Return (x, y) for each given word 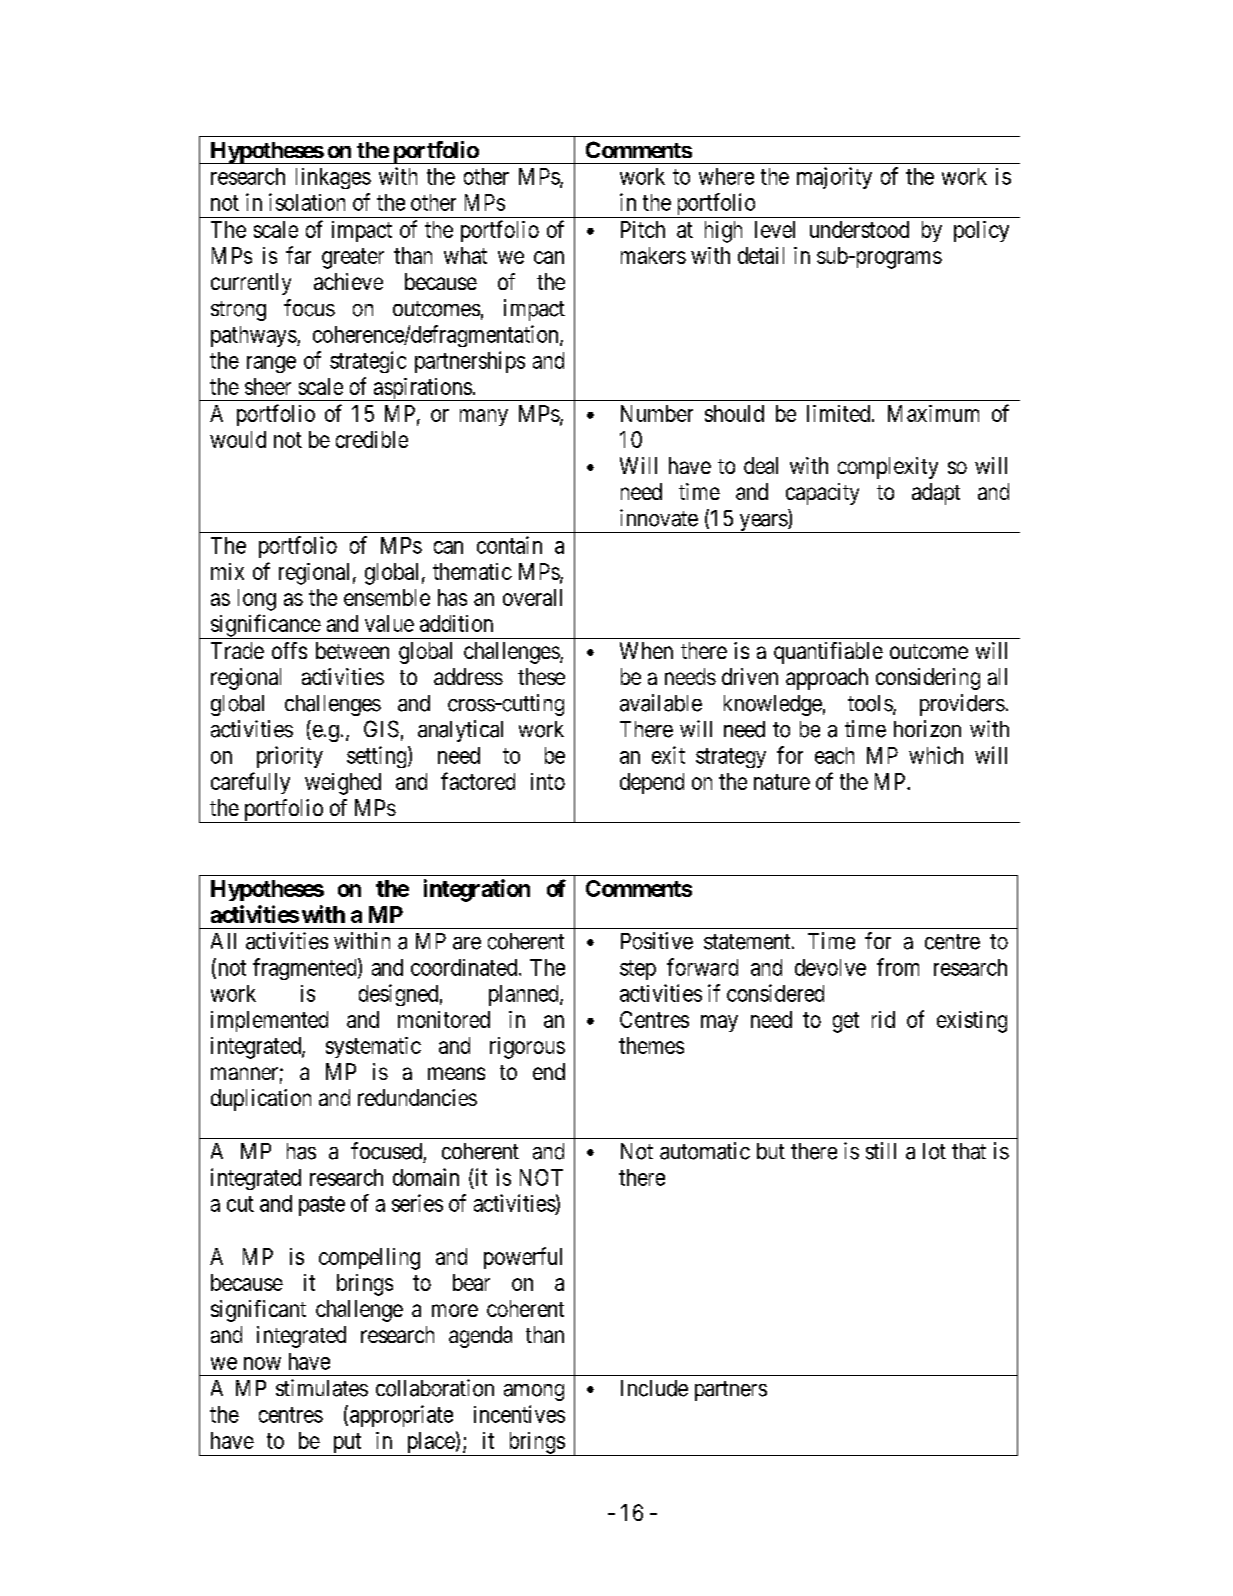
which (936, 755)
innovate (659, 518)
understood (859, 229)
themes (651, 1045)
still (881, 1151)
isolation (307, 202)
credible (372, 439)
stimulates (322, 1388)
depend (652, 783)
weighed (343, 784)
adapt (936, 494)
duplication (261, 1100)
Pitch (643, 229)
